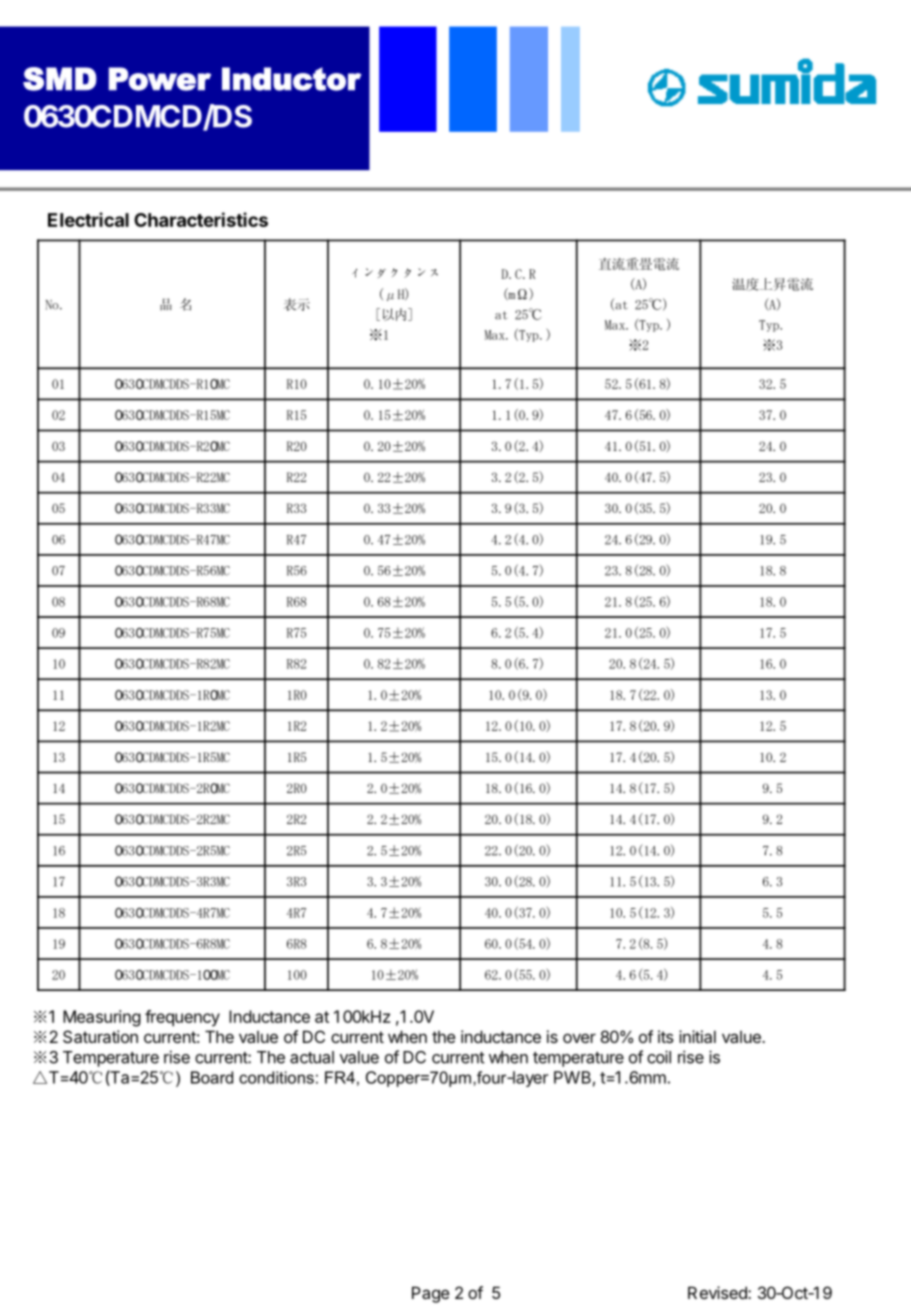  What do you see at coordinates (160, 79) in the image?
I see `Power` at bounding box center [160, 79].
